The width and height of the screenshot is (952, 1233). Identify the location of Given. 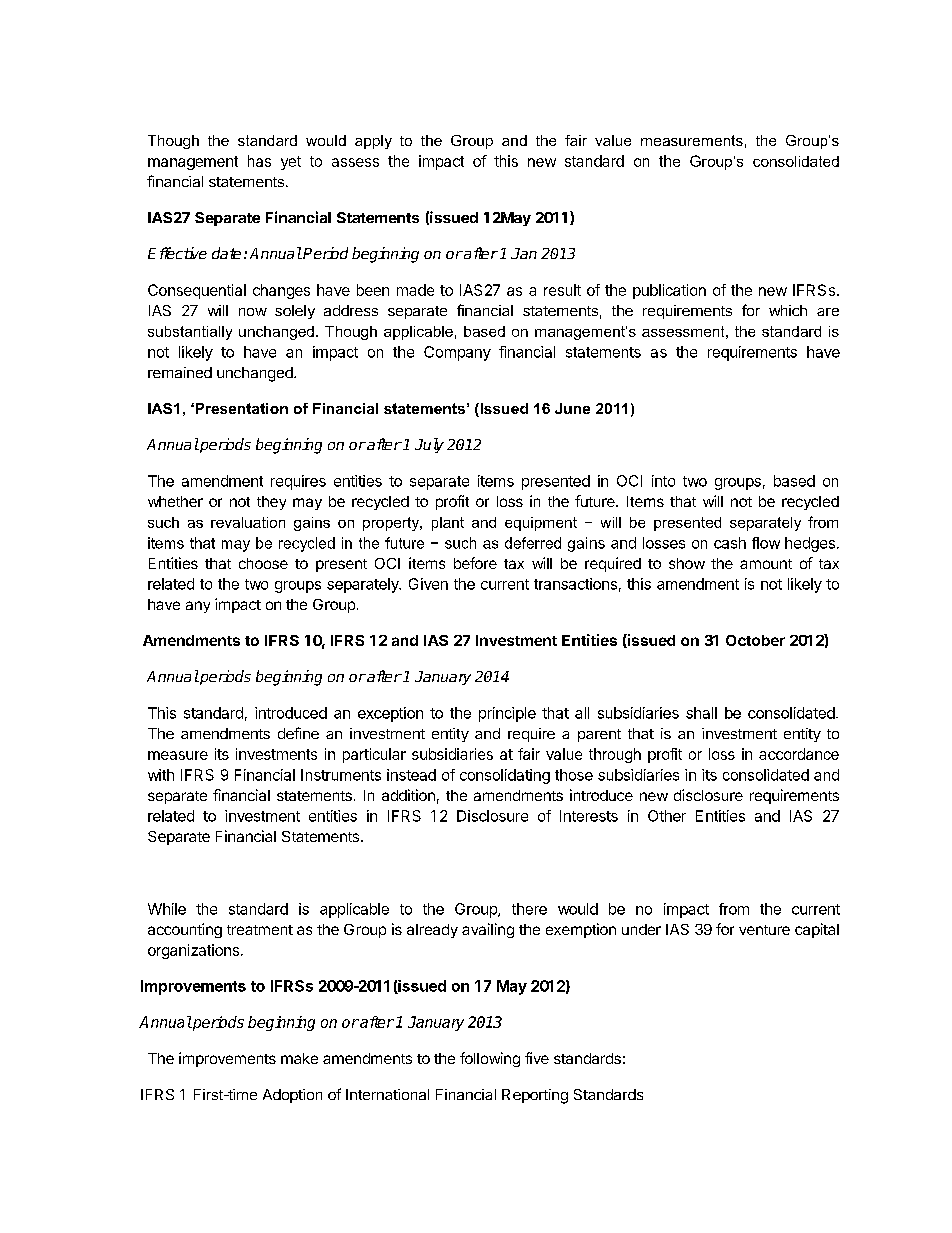
(428, 584).
